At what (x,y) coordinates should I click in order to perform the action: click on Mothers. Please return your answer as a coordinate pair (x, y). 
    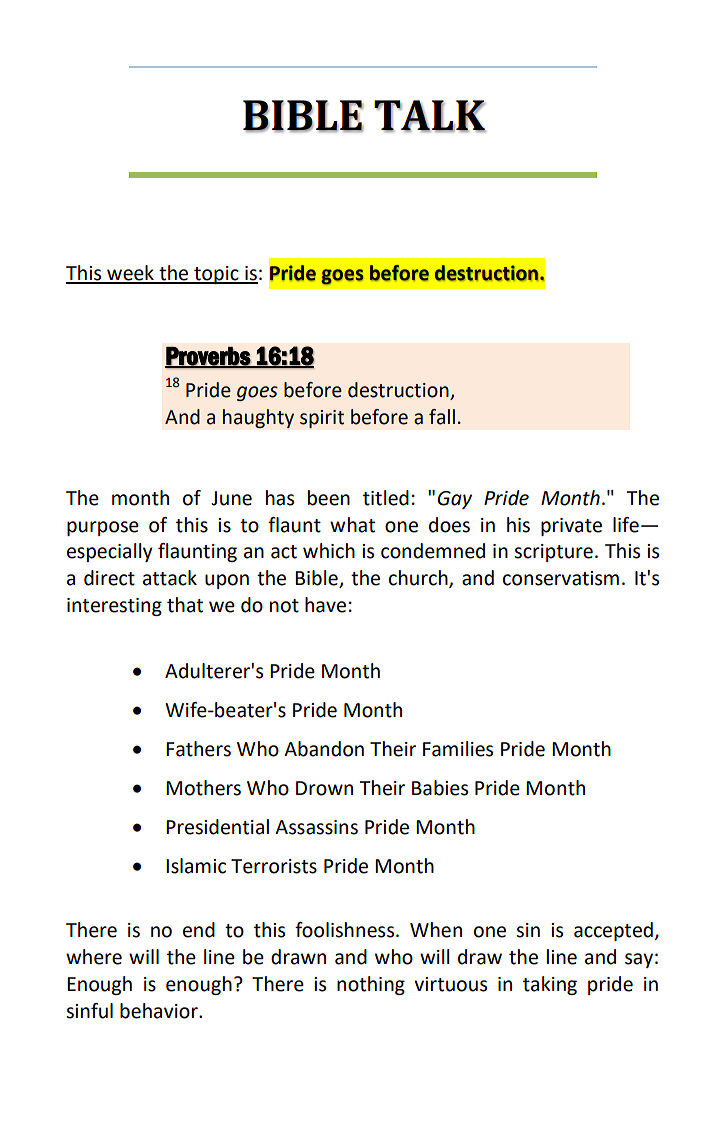
    Looking at the image, I should click on (203, 788).
